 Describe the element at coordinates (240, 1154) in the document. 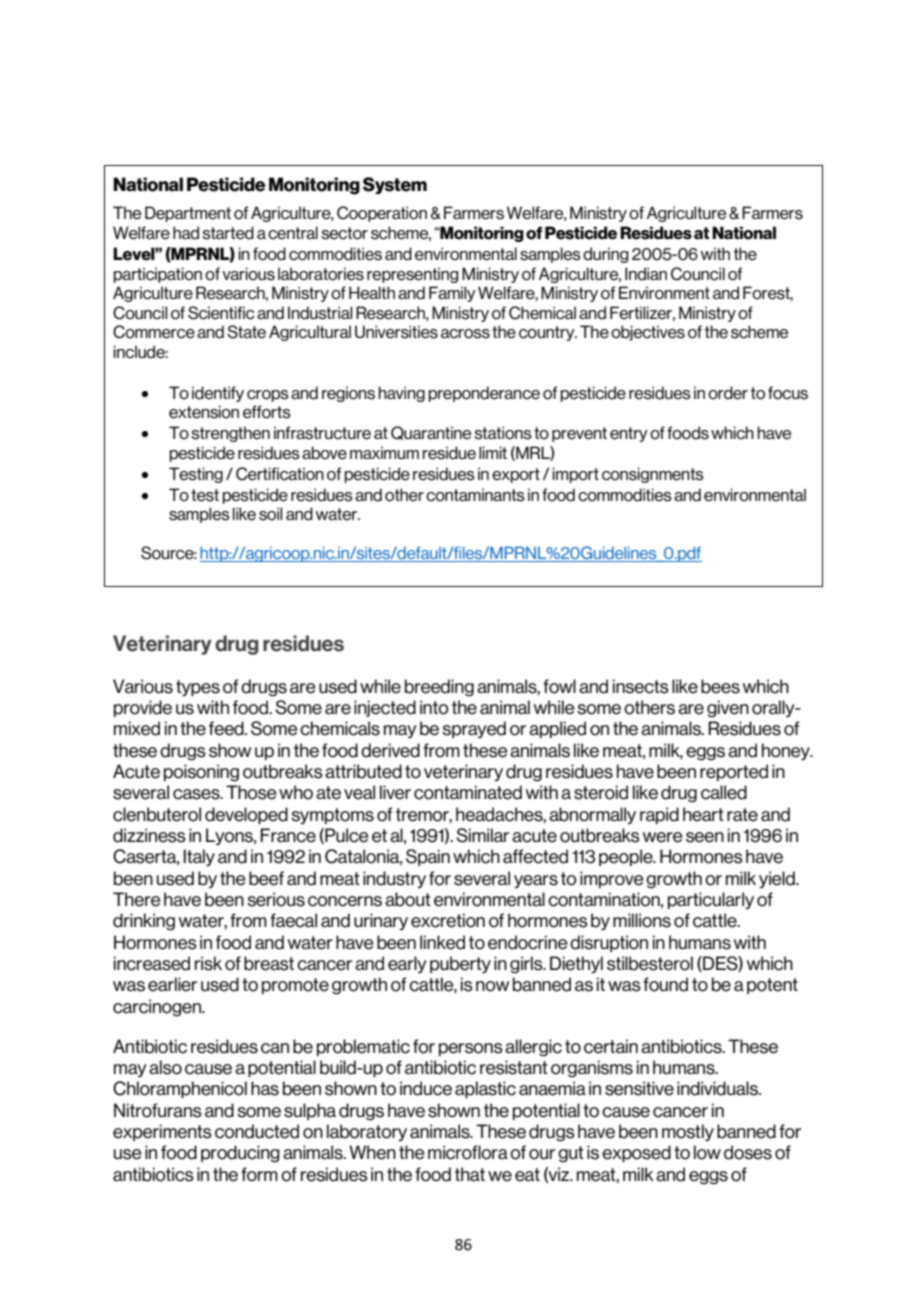

I see `producing` at that location.
